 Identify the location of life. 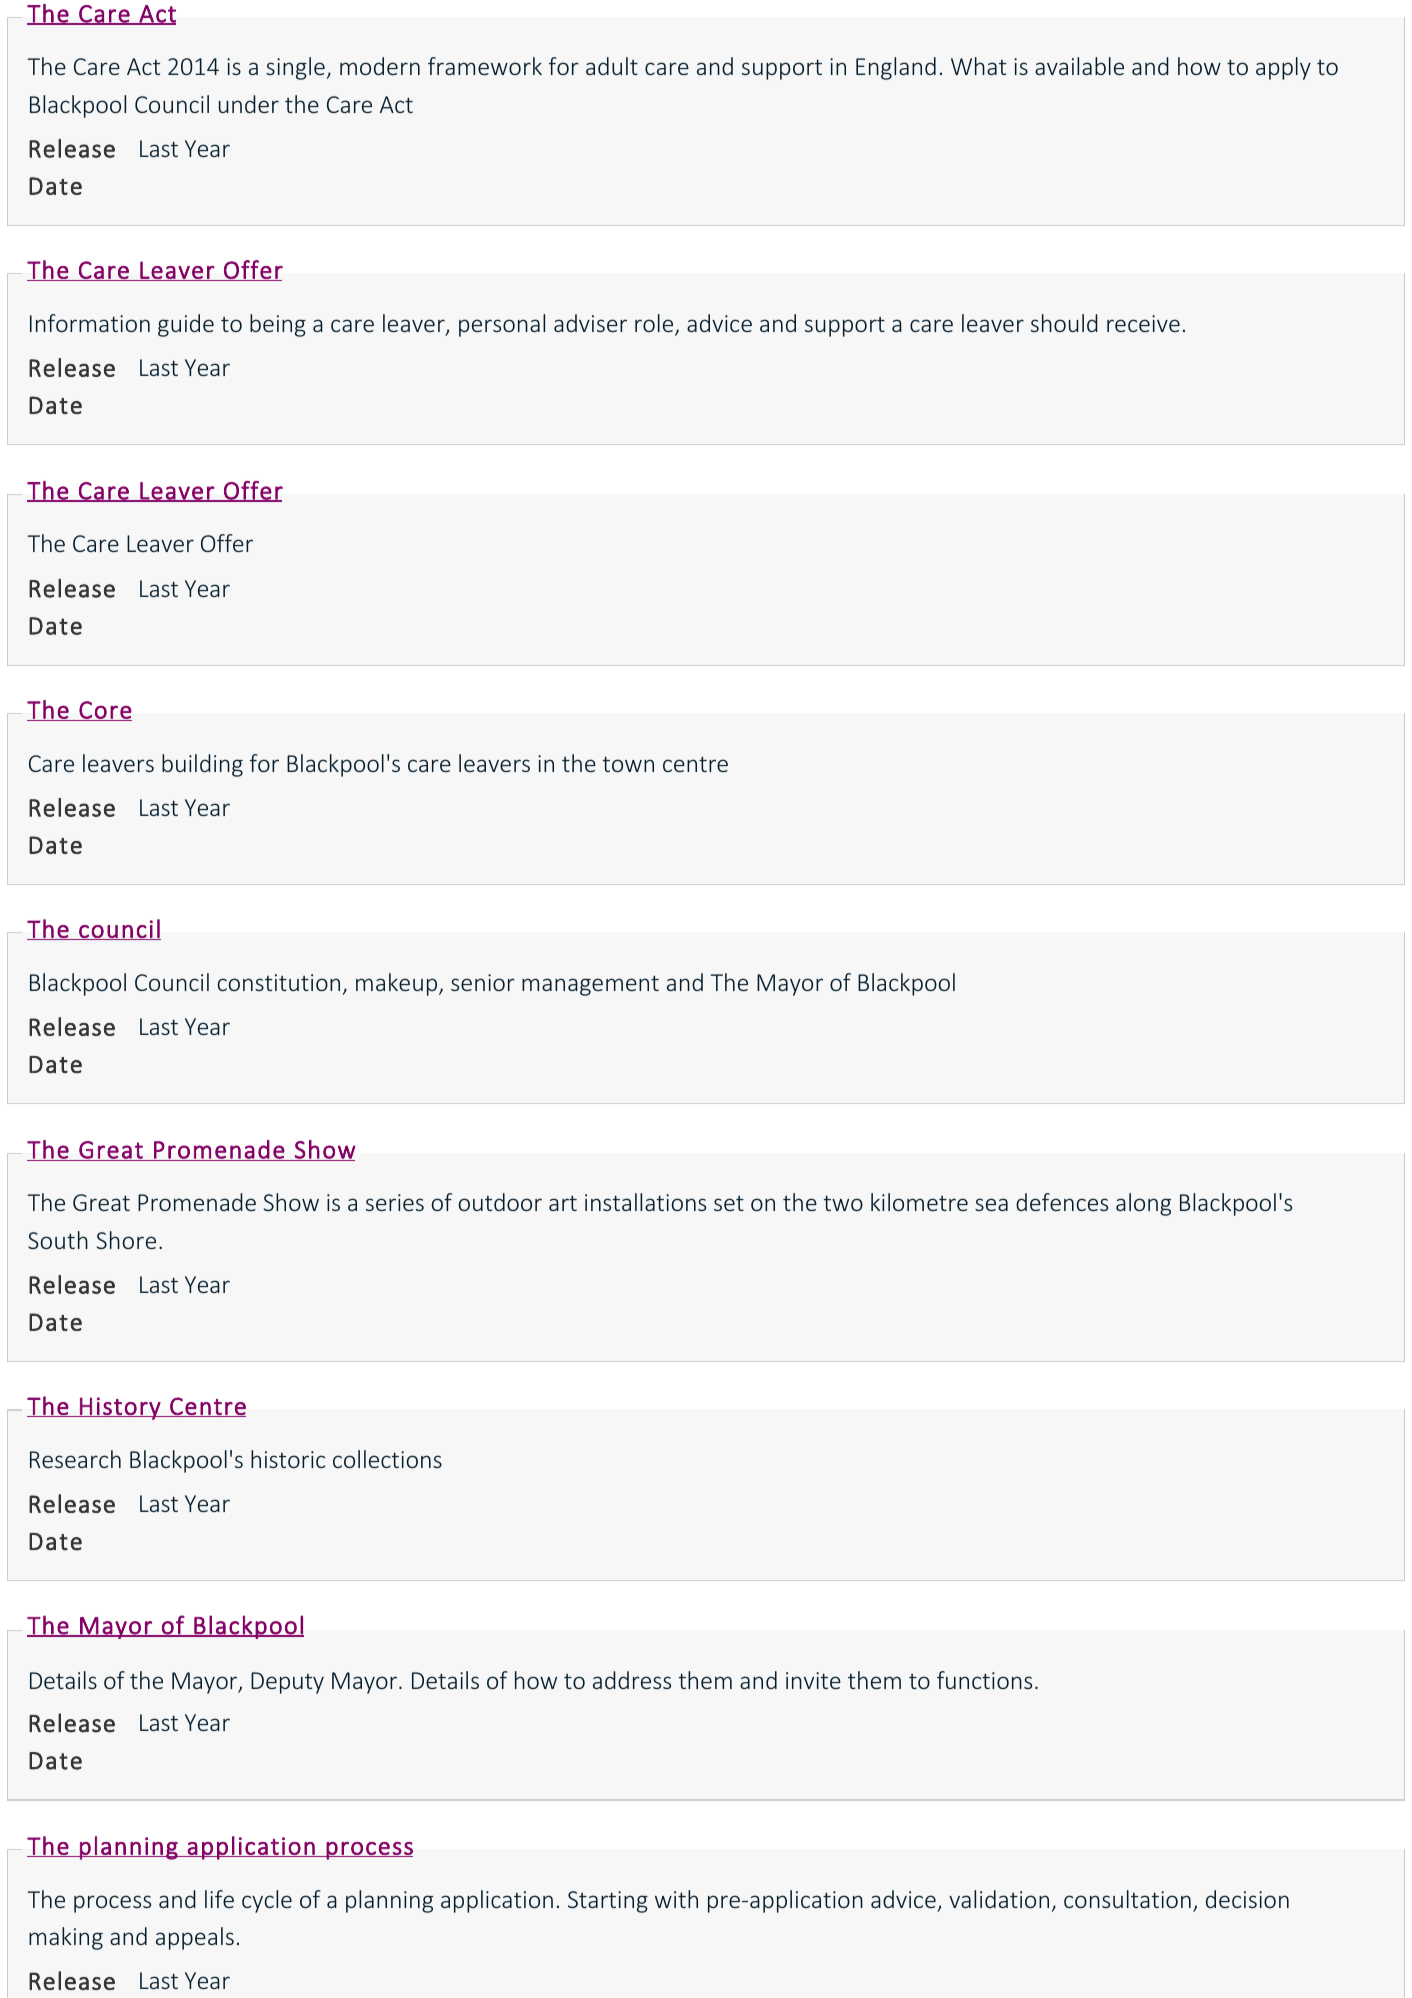
(219, 1899).
